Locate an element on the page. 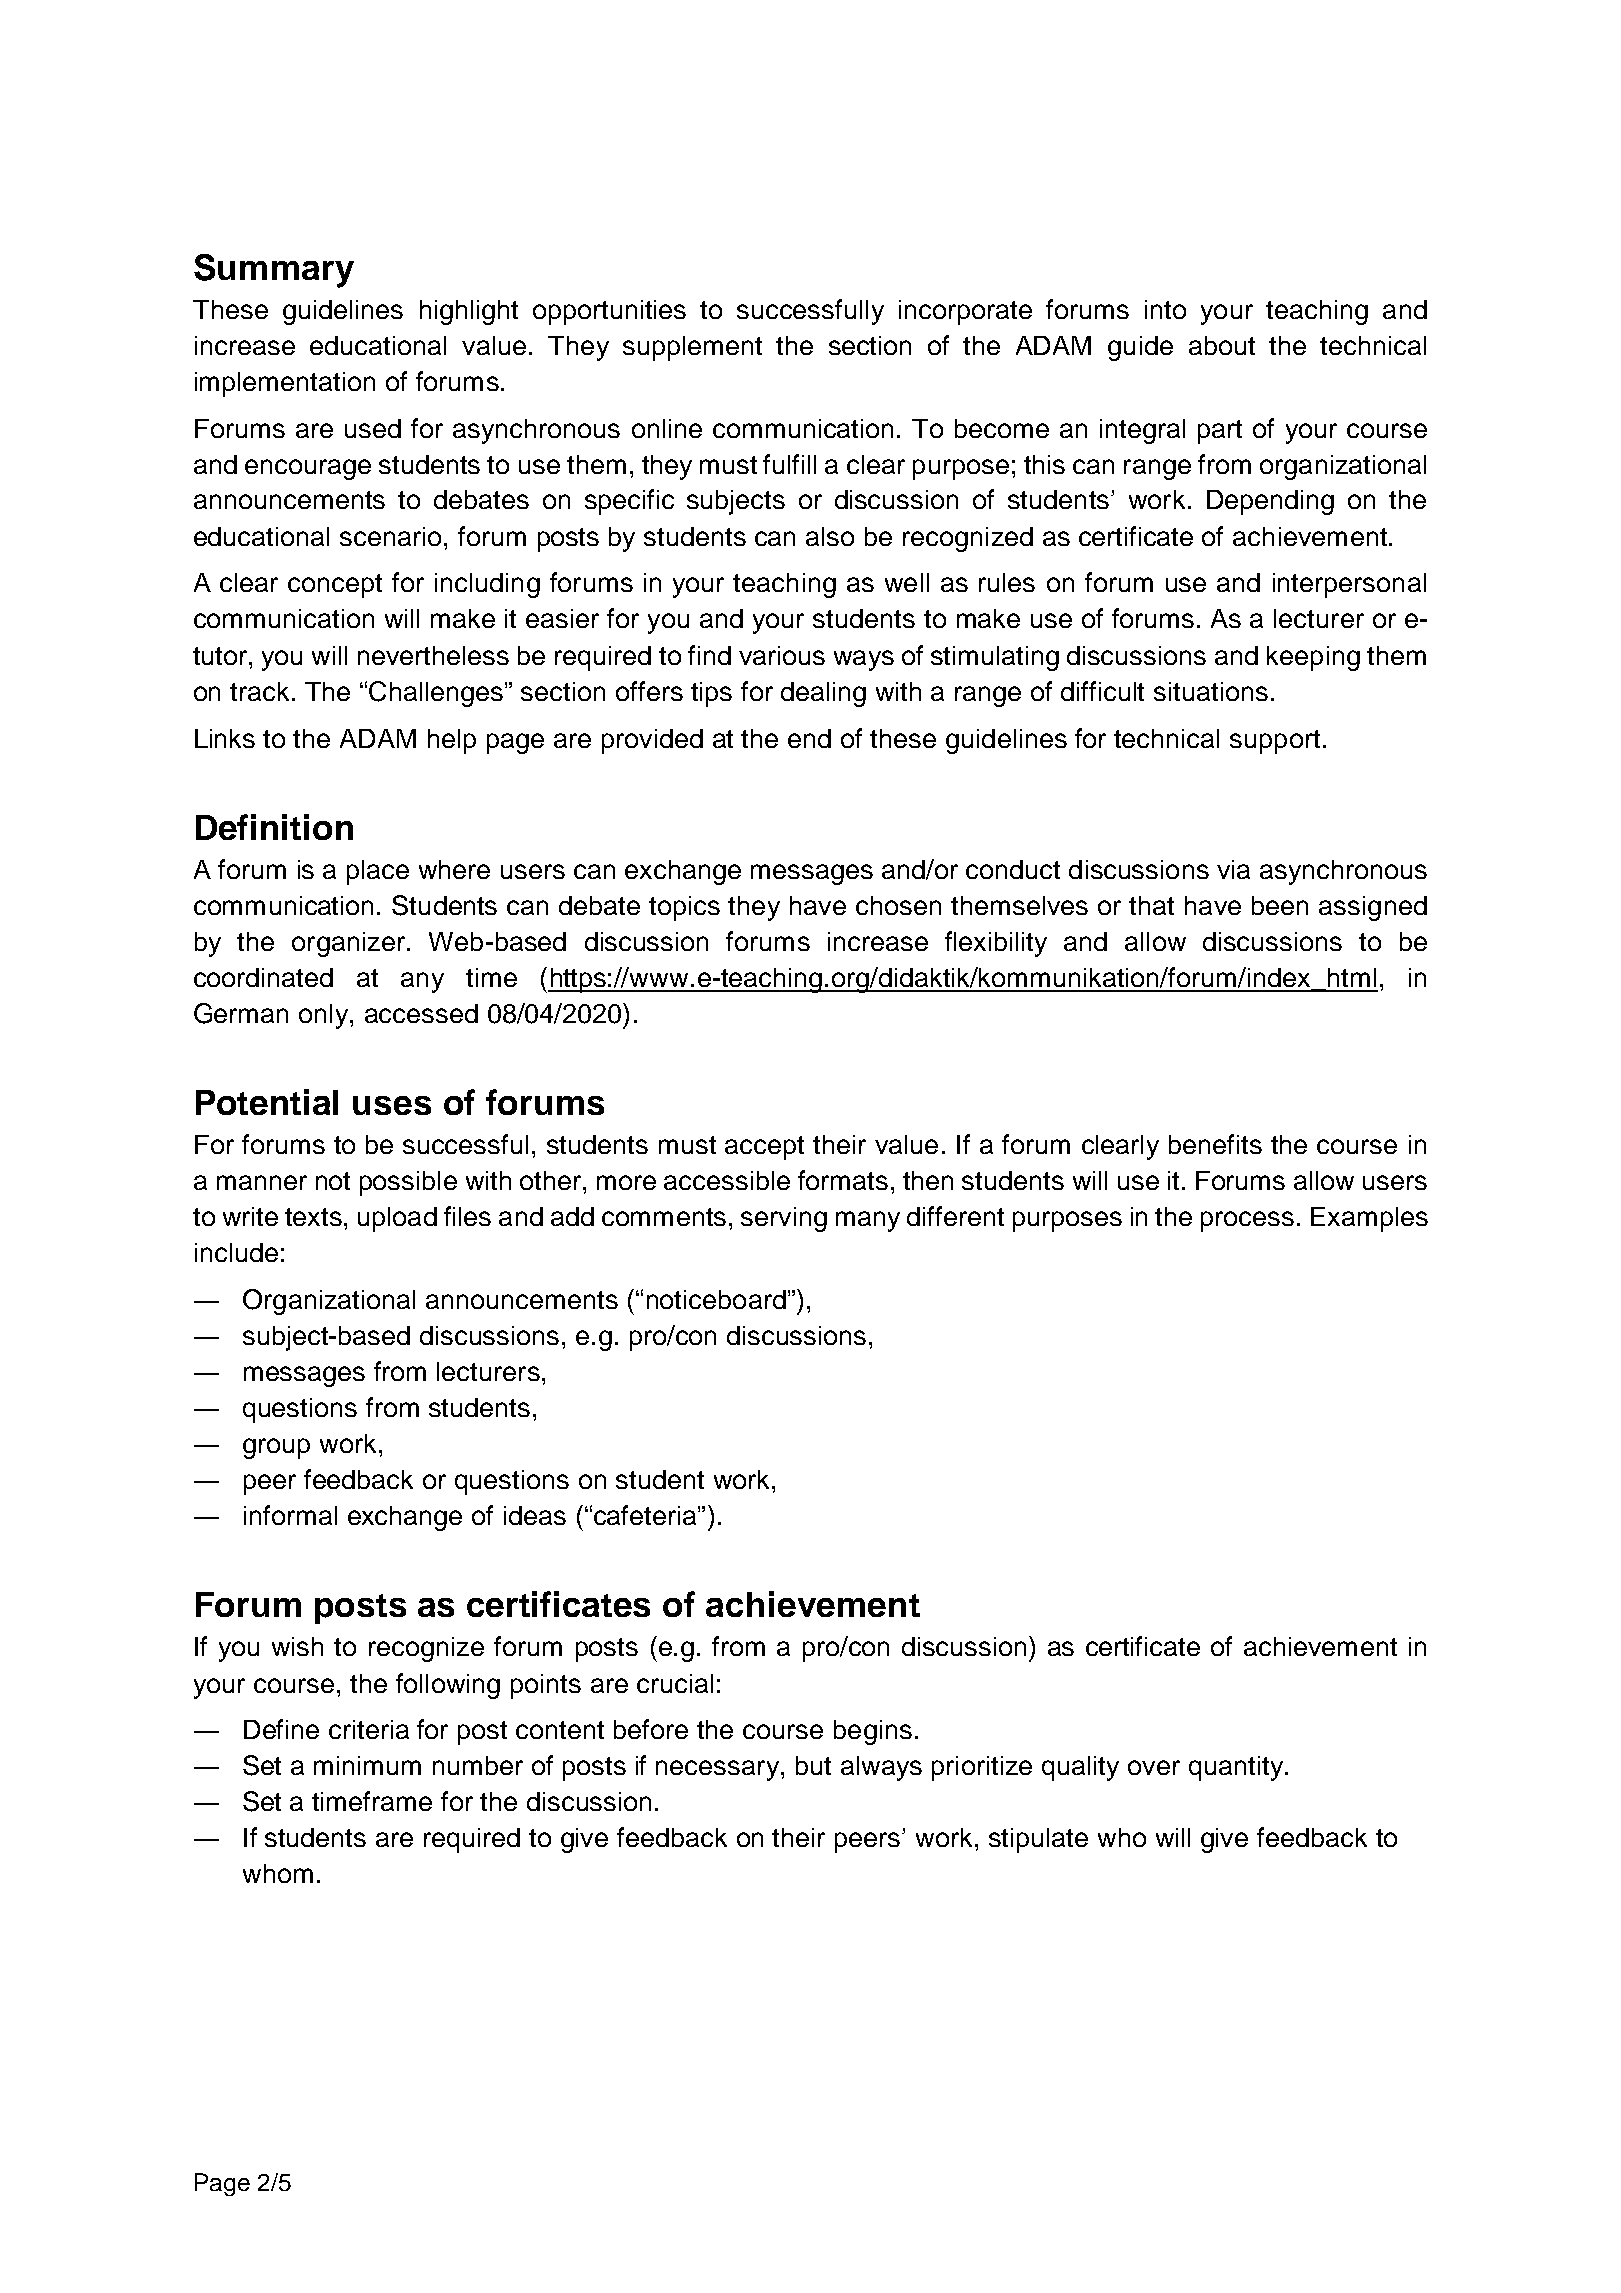 This image has height=2293, width=1621. supplement is located at coordinates (692, 348).
